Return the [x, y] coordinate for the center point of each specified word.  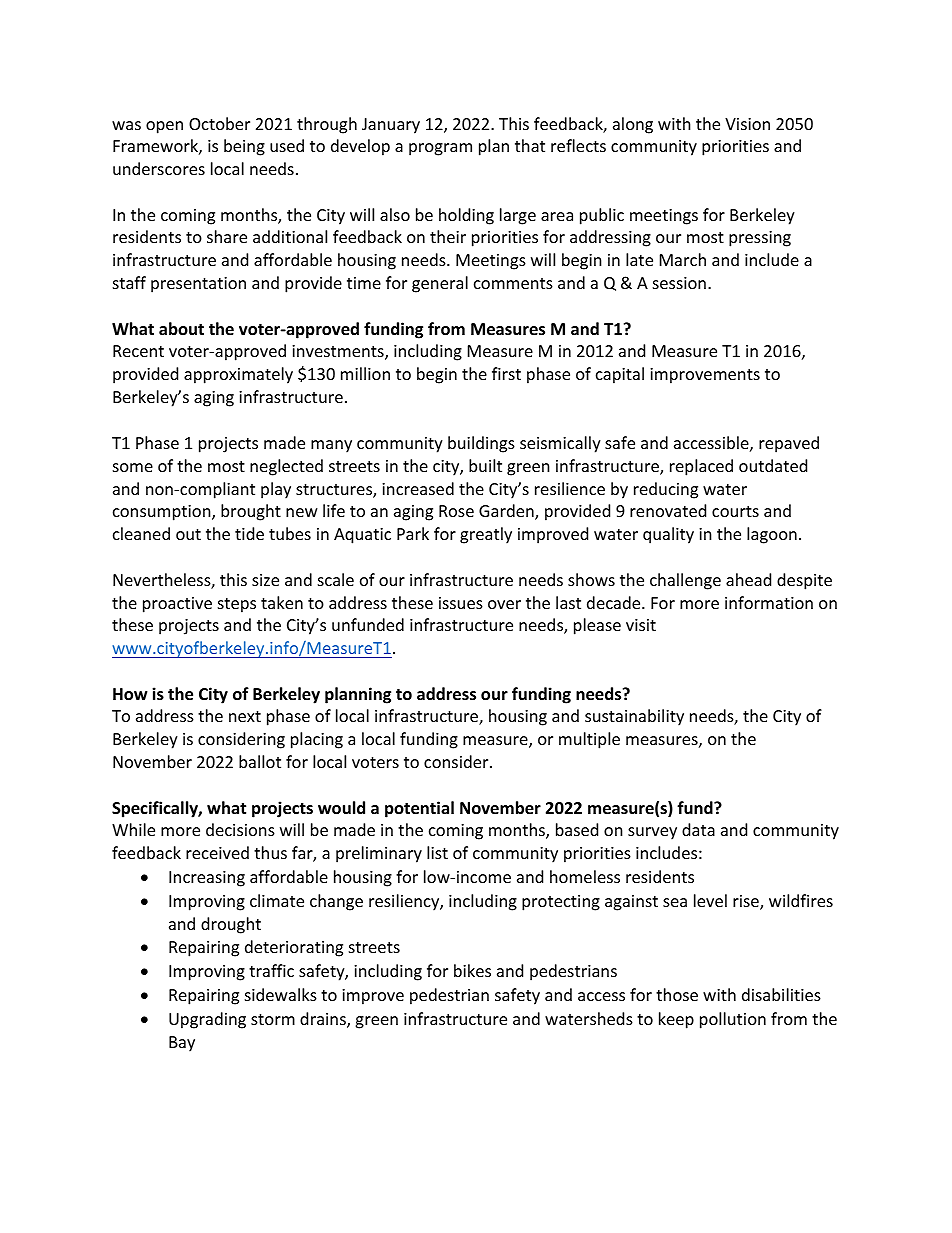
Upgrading [207, 1020]
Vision [747, 124]
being [244, 147]
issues [461, 603]
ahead [748, 579]
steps [237, 605]
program [440, 149]
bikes [472, 970]
